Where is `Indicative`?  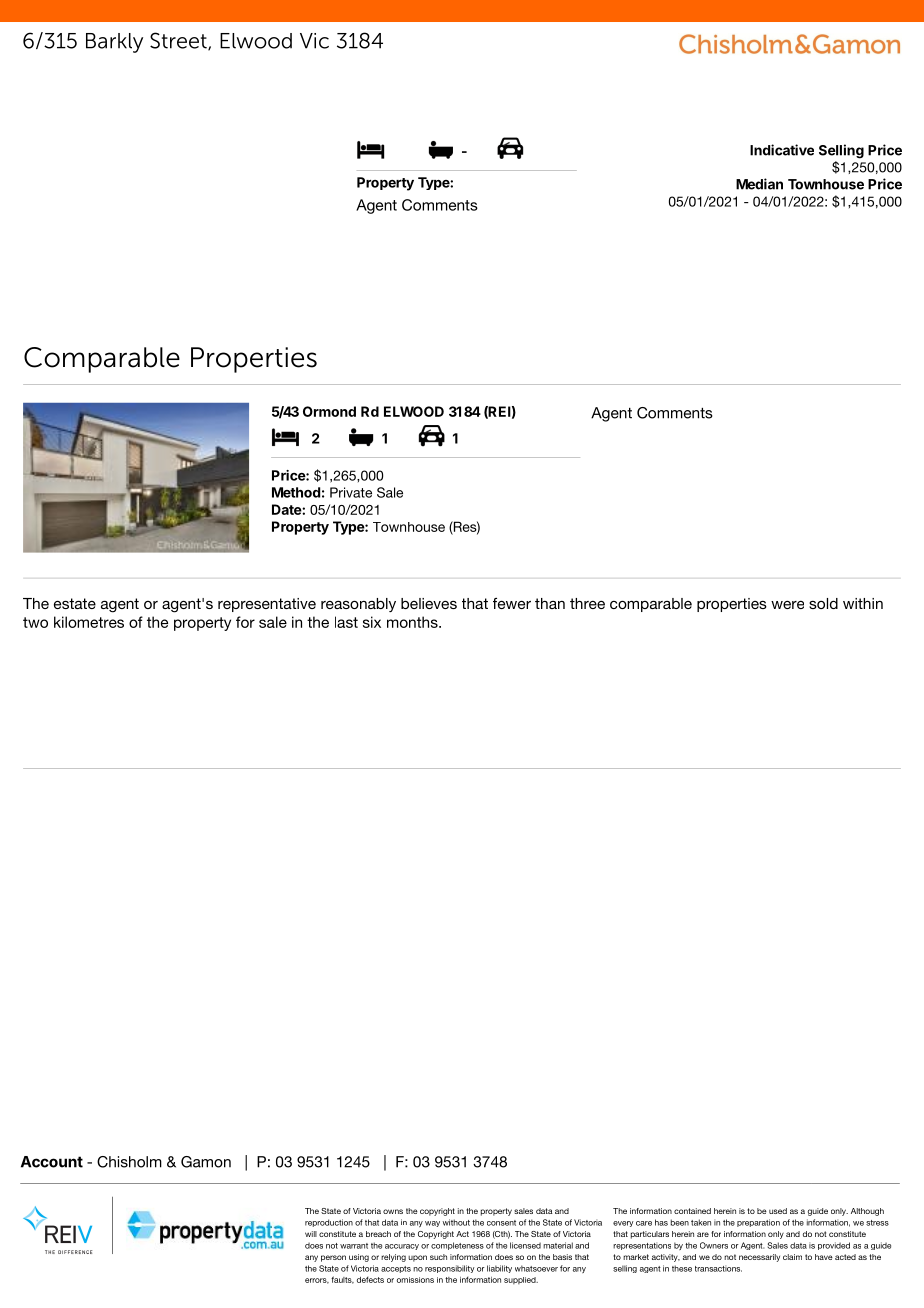
Indicative is located at coordinates (782, 150).
